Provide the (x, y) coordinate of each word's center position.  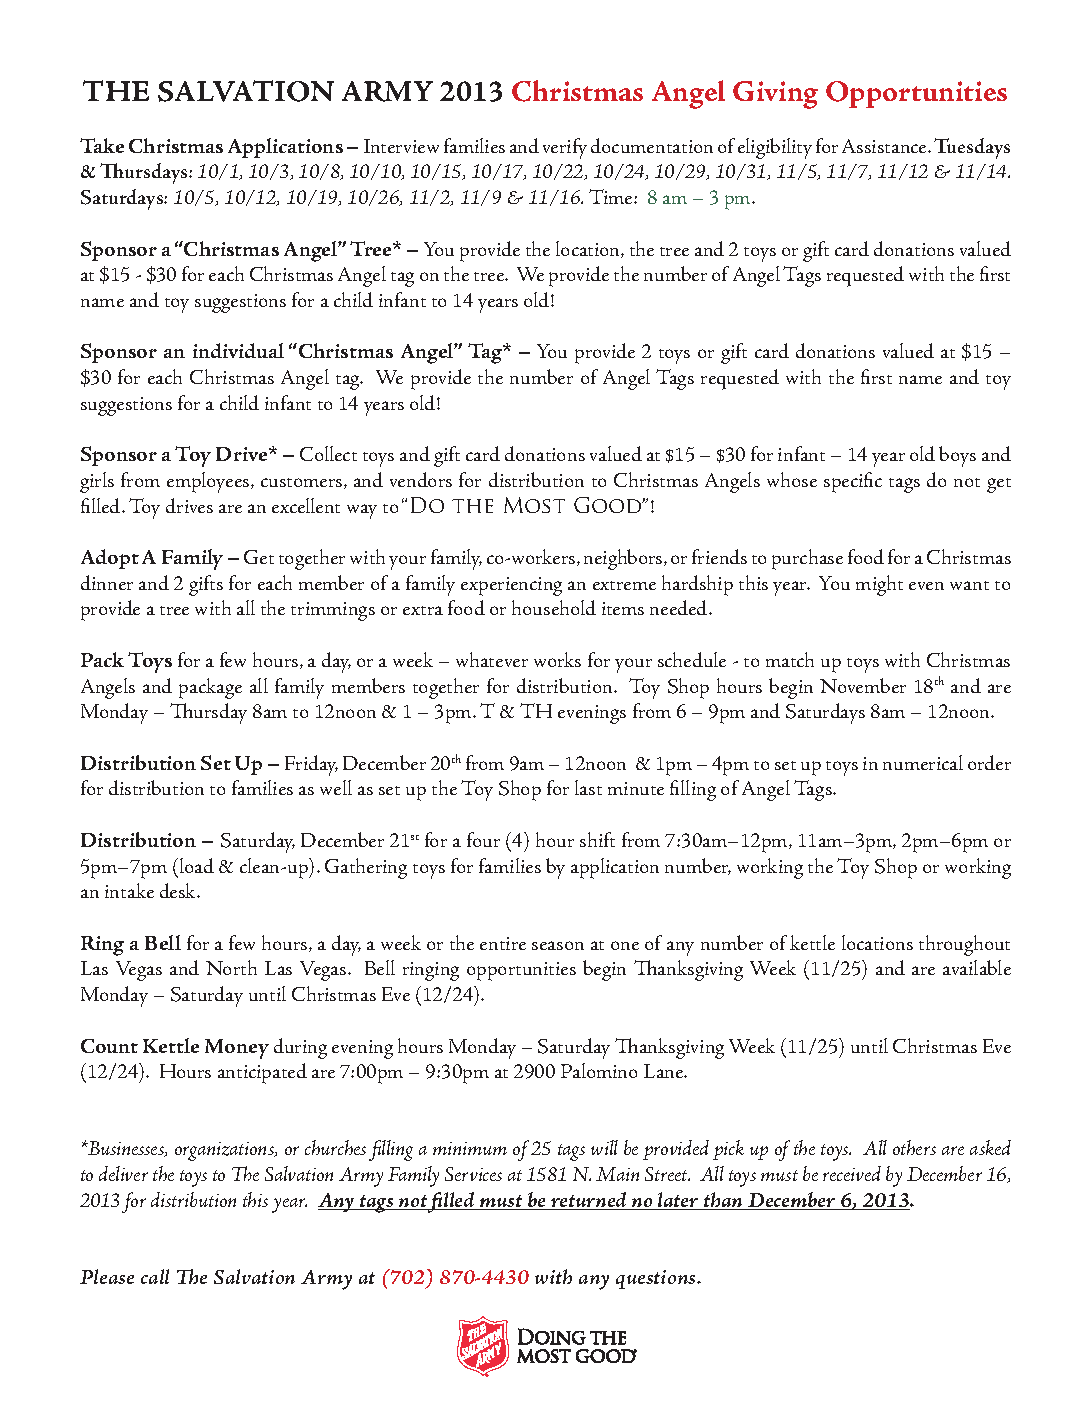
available (977, 967)
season (558, 945)
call (155, 1276)
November (863, 685)
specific (853, 482)
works (557, 659)
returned (589, 1201)
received (852, 1173)
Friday (311, 765)
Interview (401, 146)
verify (565, 148)
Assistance (886, 146)
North (231, 967)
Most (534, 505)
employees (209, 482)
